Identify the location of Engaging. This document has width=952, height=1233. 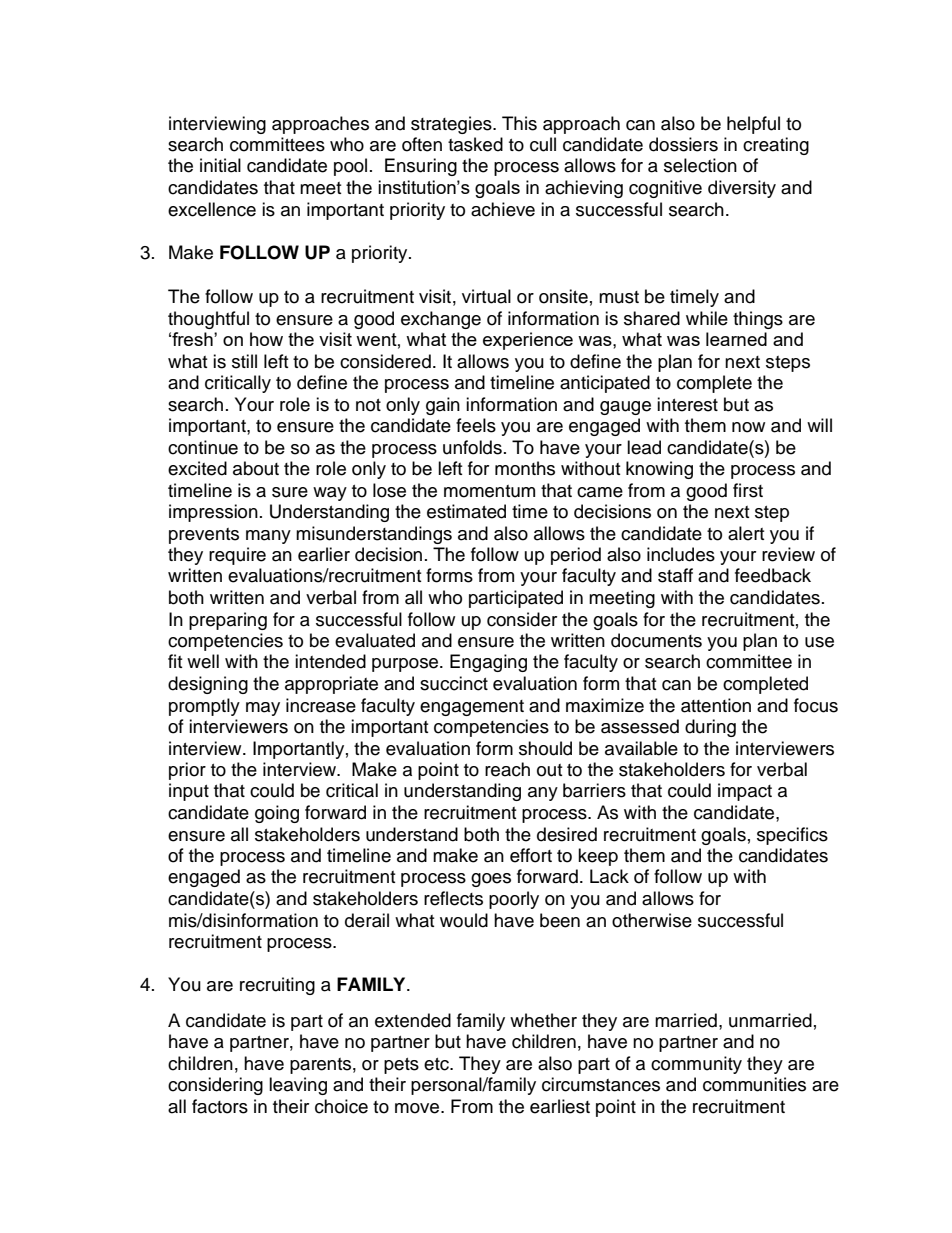
(488, 663).
